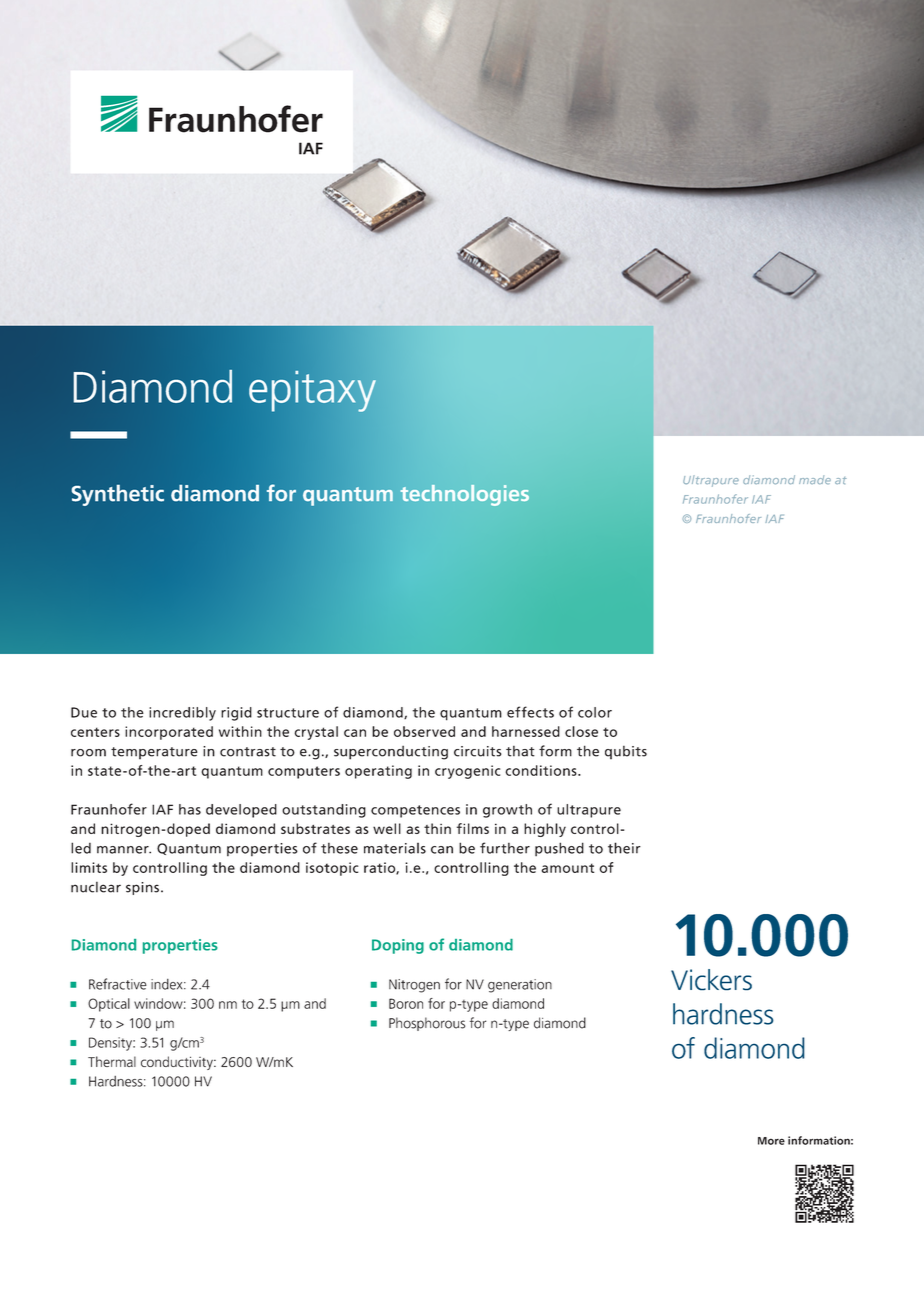  I want to click on color, so click(595, 712).
